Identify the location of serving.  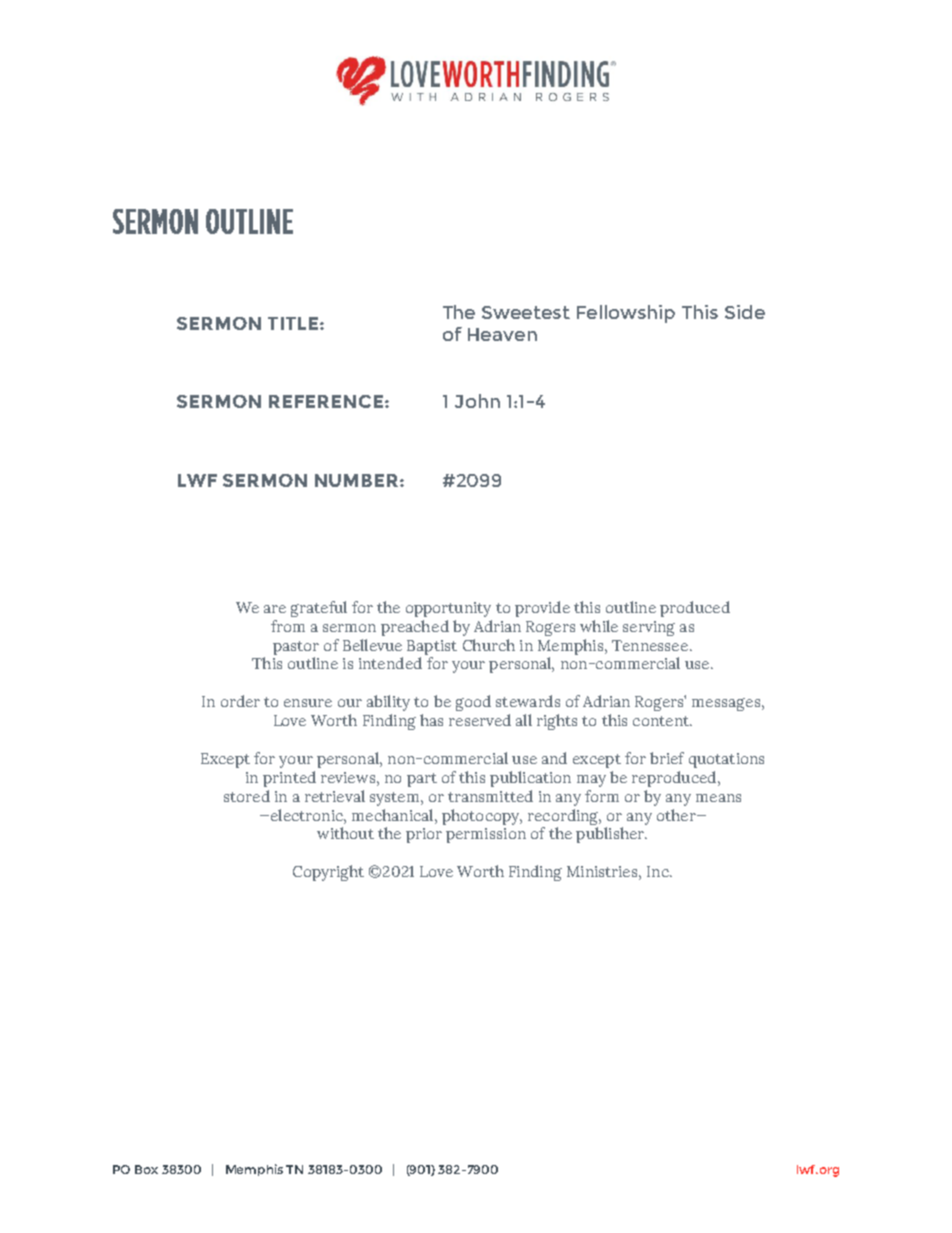
(649, 628).
